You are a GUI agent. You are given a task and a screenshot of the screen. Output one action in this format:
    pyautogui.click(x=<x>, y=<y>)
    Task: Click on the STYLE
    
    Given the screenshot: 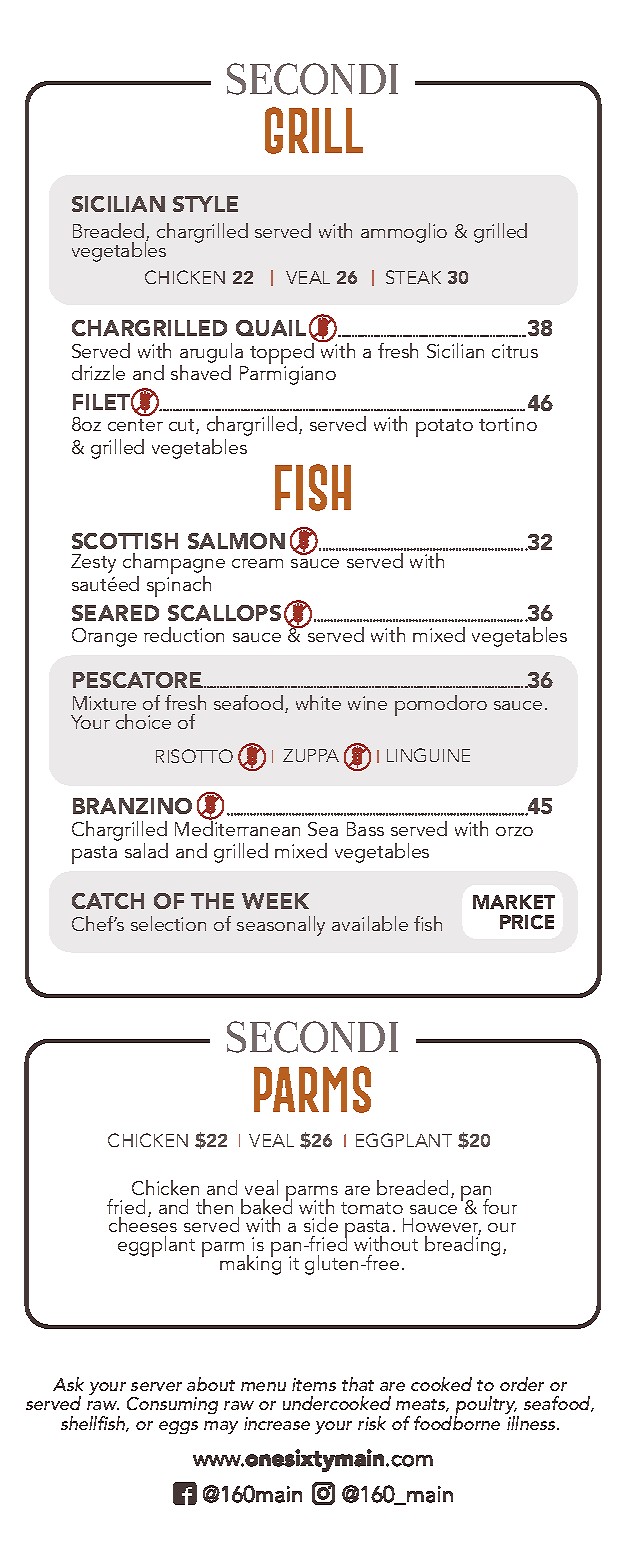 What is the action you would take?
    pyautogui.click(x=205, y=204)
